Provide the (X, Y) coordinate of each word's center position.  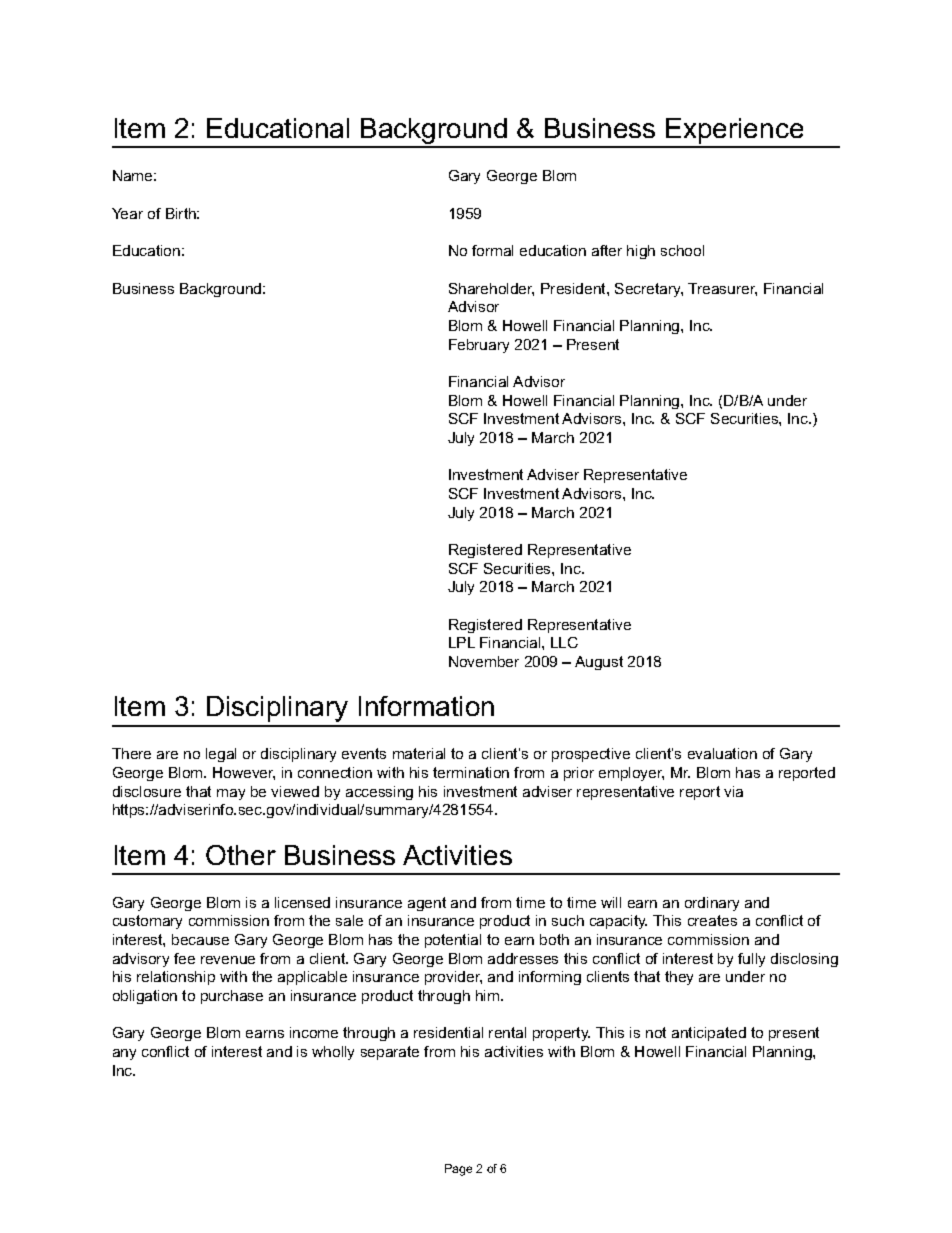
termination (471, 772)
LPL (462, 642)
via (733, 791)
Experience (734, 132)
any (124, 1054)
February (479, 346)
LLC (564, 642)
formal (492, 250)
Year (127, 213)
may (231, 794)
